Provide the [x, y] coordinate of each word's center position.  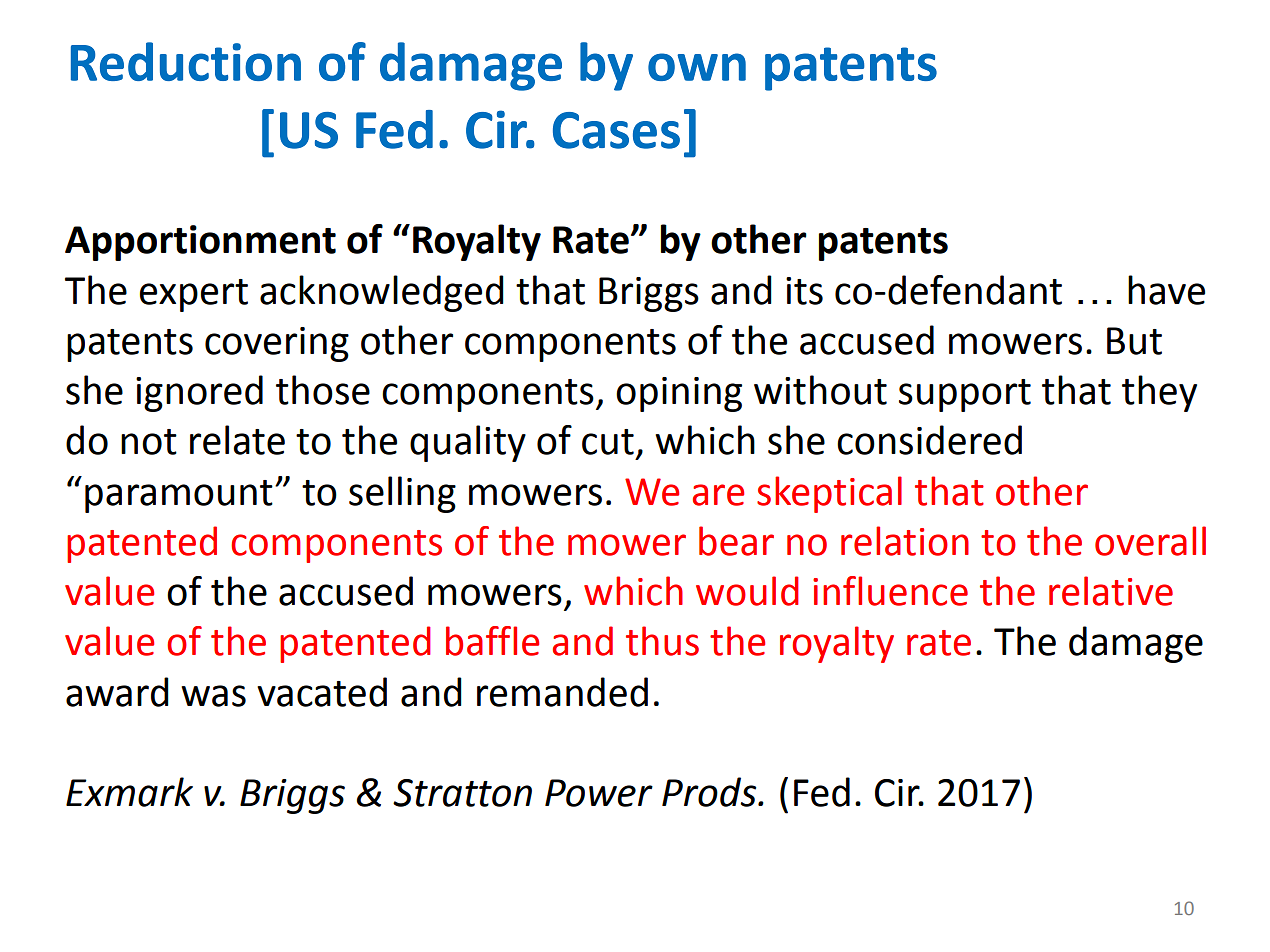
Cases [616, 130]
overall [1150, 541]
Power [599, 793]
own [697, 67]
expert [194, 295]
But [1134, 341]
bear [736, 541]
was [213, 696]
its [804, 291]
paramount [179, 496]
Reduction [186, 61]
